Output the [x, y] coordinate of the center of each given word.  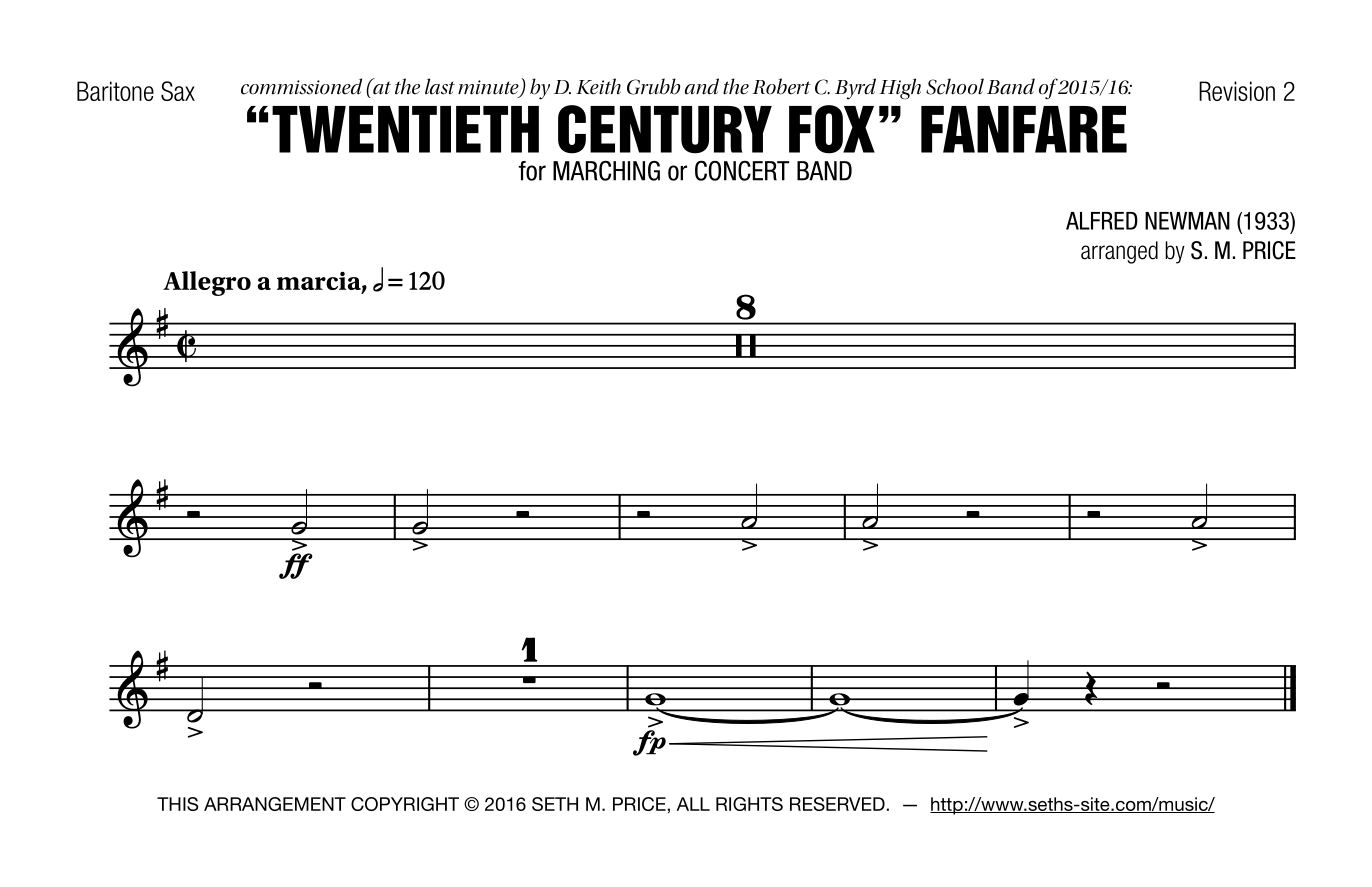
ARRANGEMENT [275, 804]
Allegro [207, 283]
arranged [1119, 252]
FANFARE [1024, 129]
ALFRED [1102, 221]
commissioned [301, 86]
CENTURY [665, 129]
